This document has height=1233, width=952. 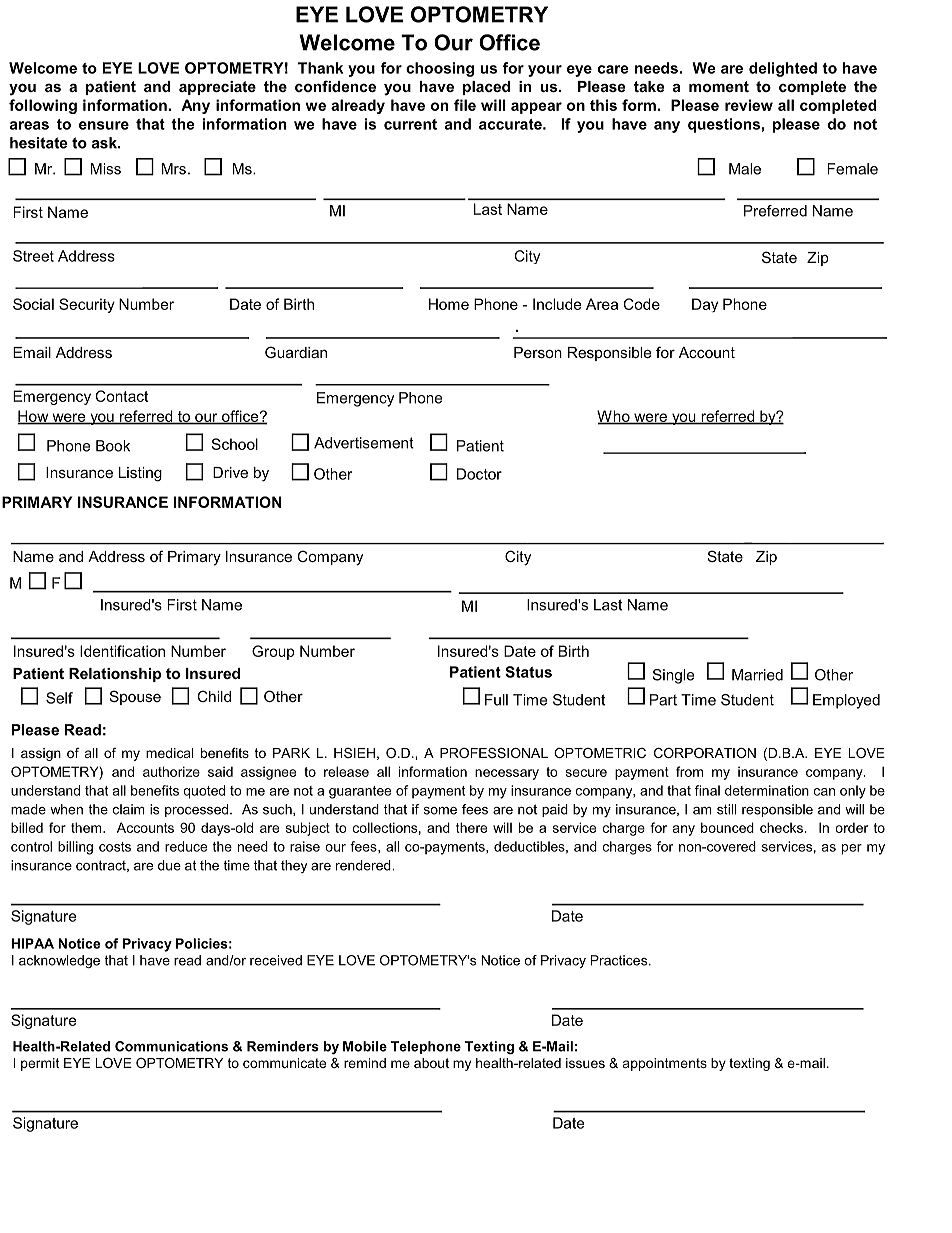 I want to click on Who, so click(x=614, y=417).
